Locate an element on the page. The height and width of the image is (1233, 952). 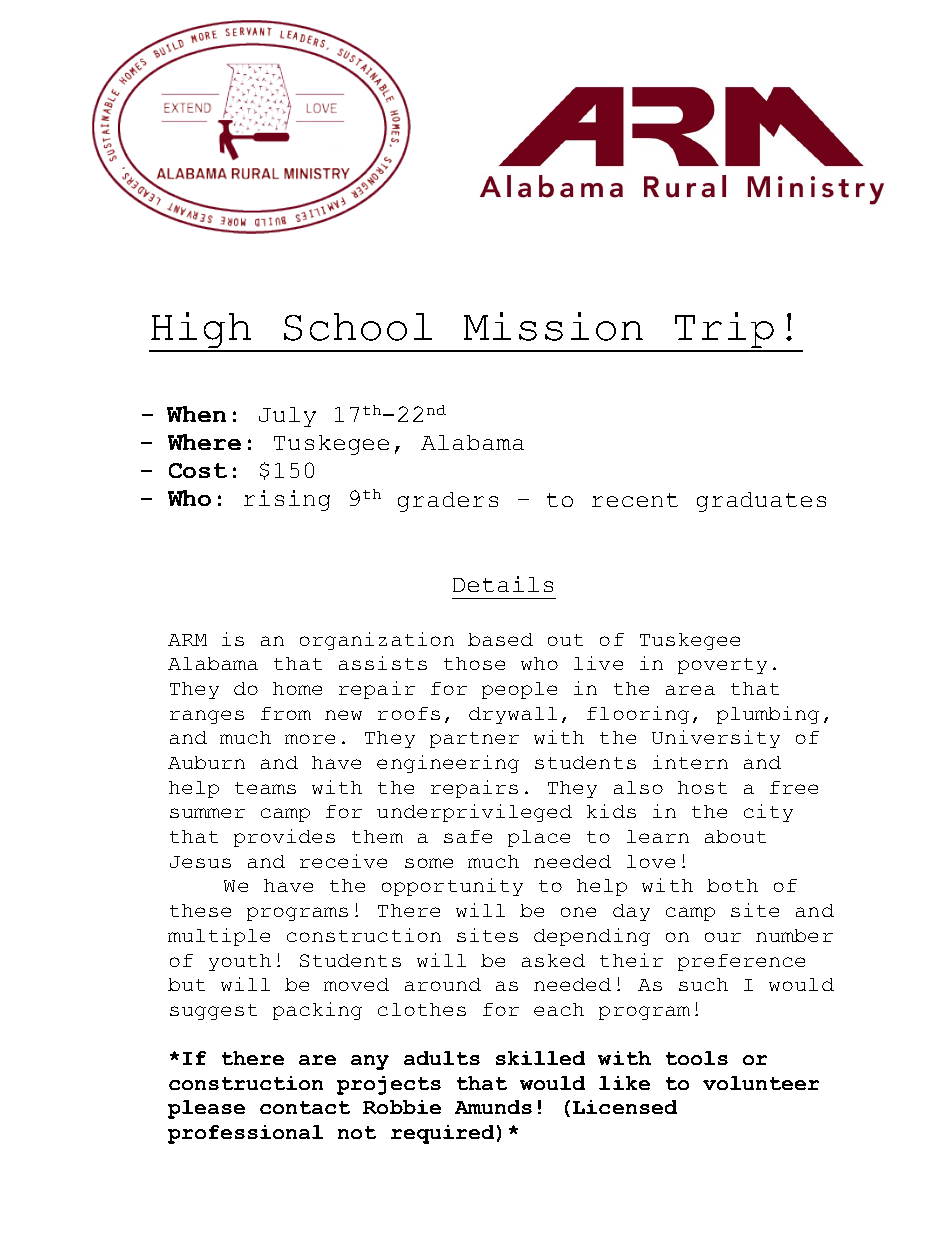
partner is located at coordinates (474, 740).
